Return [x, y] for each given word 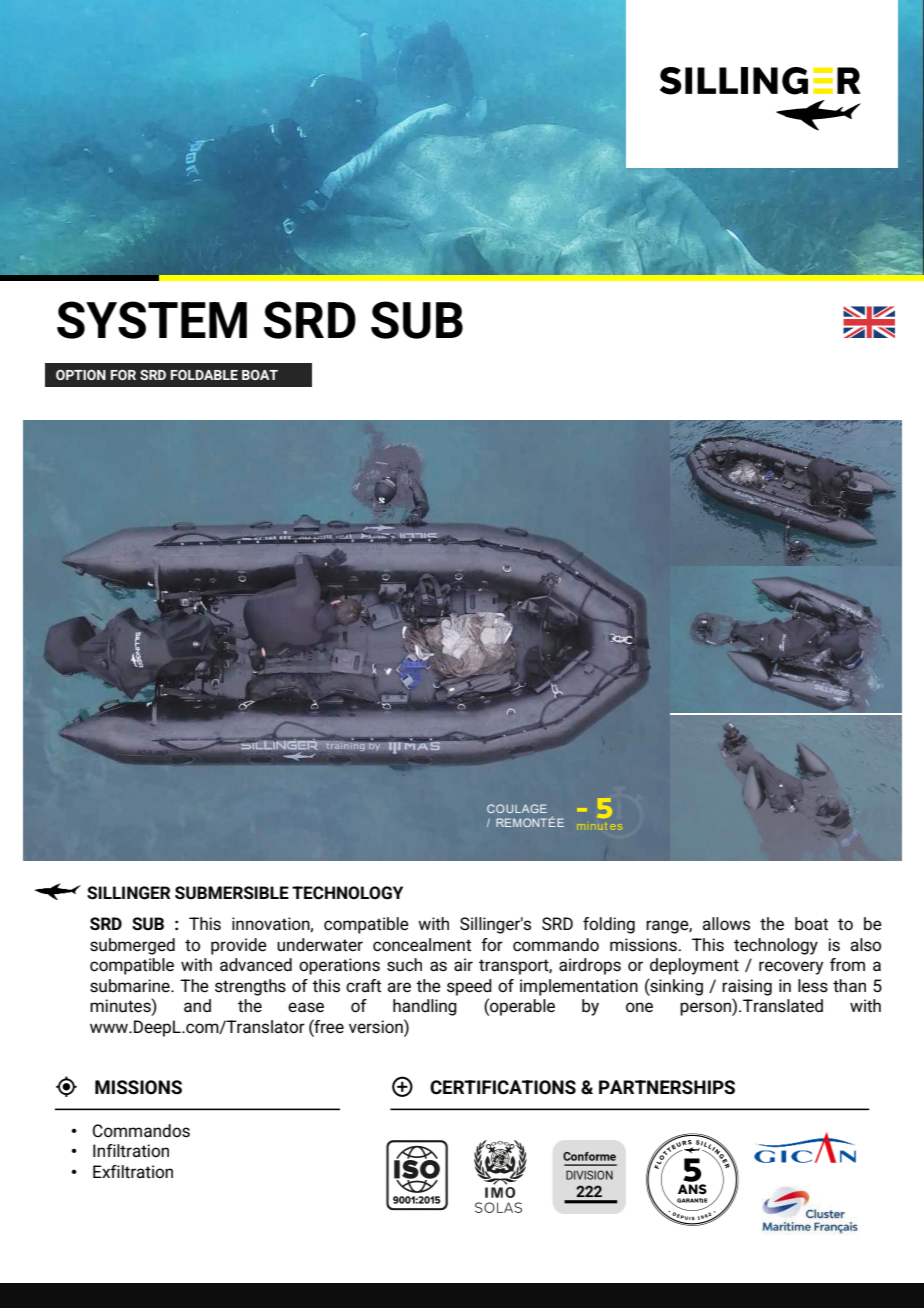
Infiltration [131, 1150]
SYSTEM [152, 320]
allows [726, 924]
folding [609, 925]
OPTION [81, 375]
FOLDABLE [204, 375]
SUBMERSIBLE [232, 893]
